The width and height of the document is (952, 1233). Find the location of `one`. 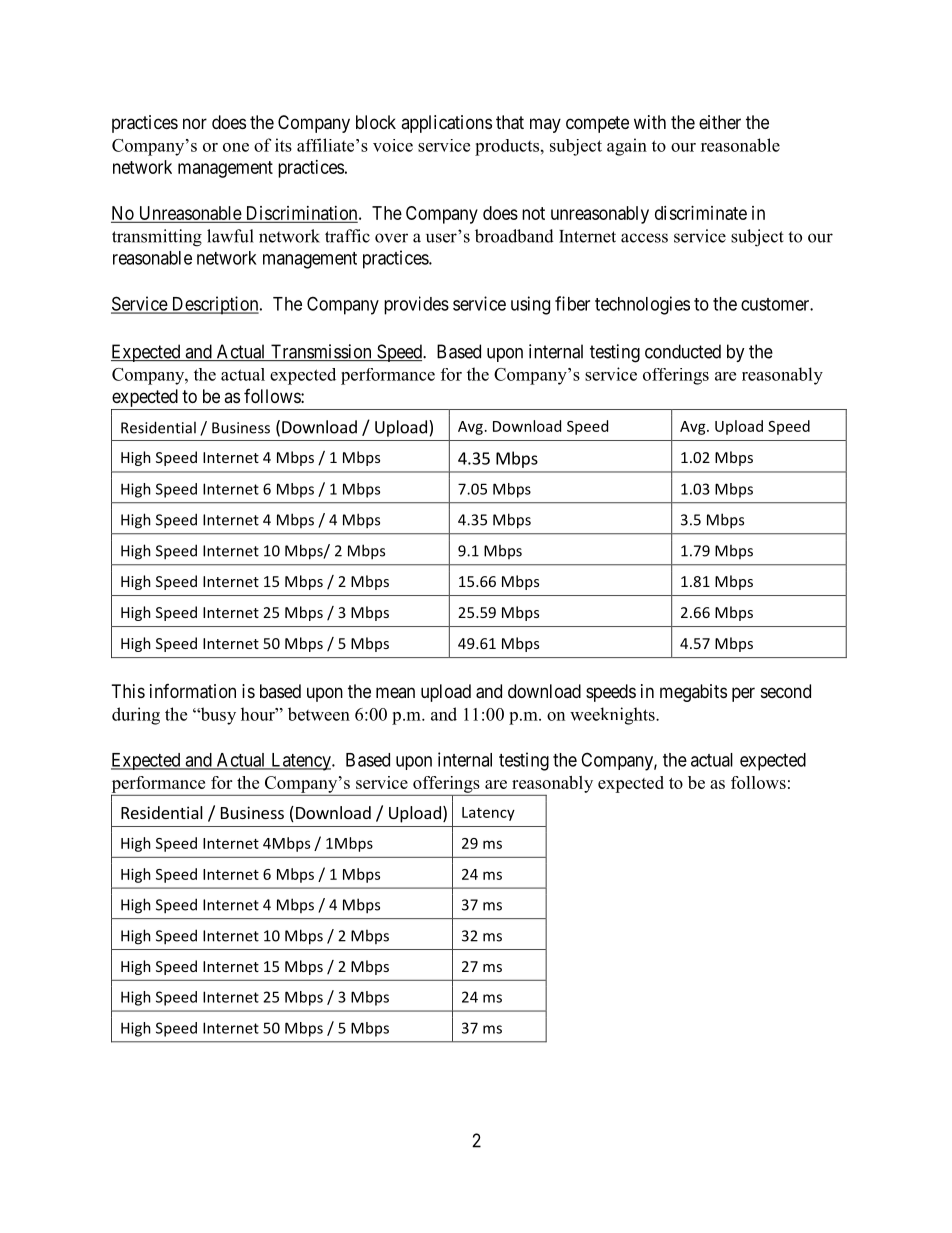

one is located at coordinates (236, 147).
